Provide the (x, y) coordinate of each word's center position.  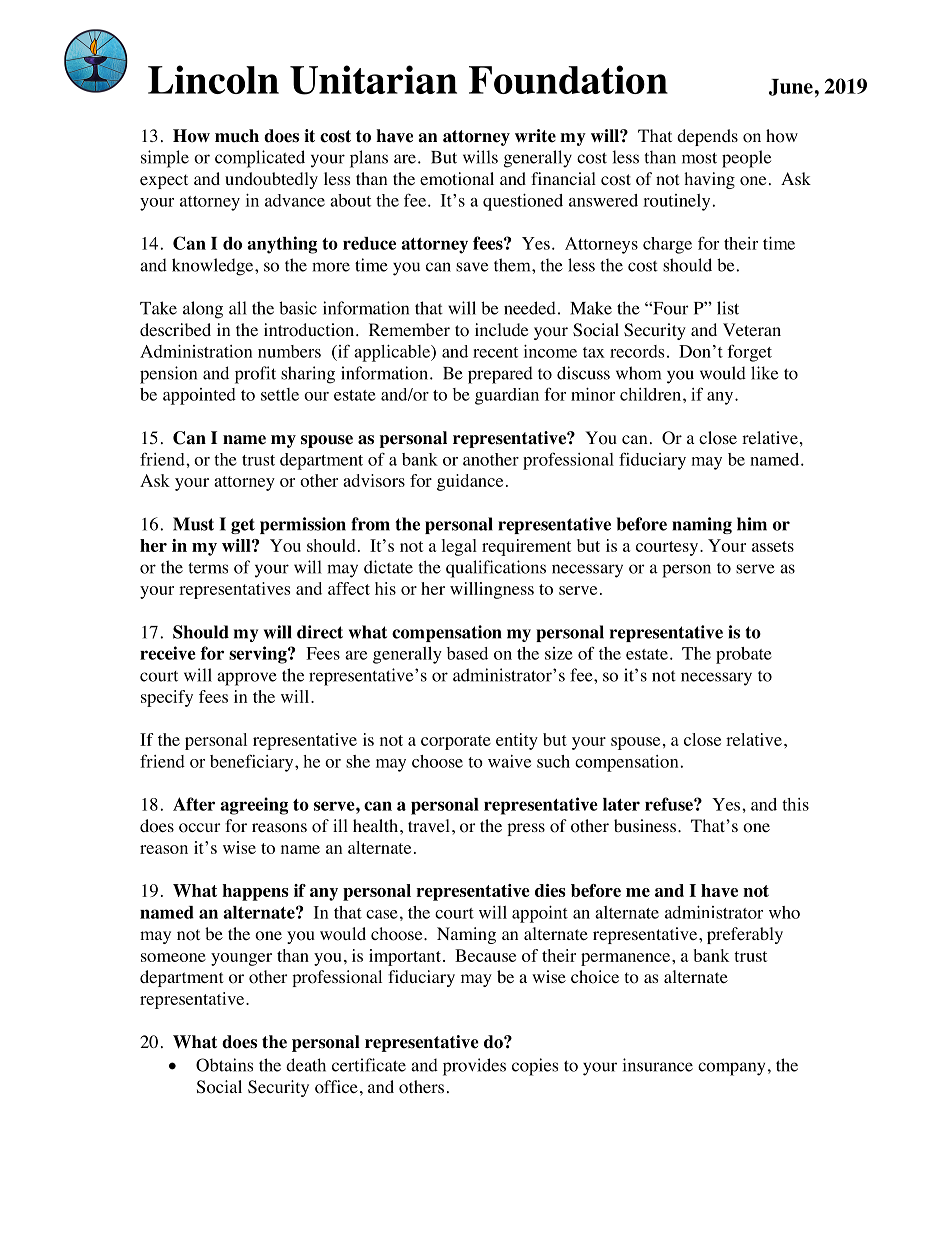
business (645, 825)
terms (208, 568)
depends (707, 137)
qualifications (496, 569)
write (535, 136)
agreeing (254, 806)
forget (749, 353)
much (237, 136)
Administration (196, 351)
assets (773, 546)
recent (495, 352)
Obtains (224, 1065)
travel (429, 825)
